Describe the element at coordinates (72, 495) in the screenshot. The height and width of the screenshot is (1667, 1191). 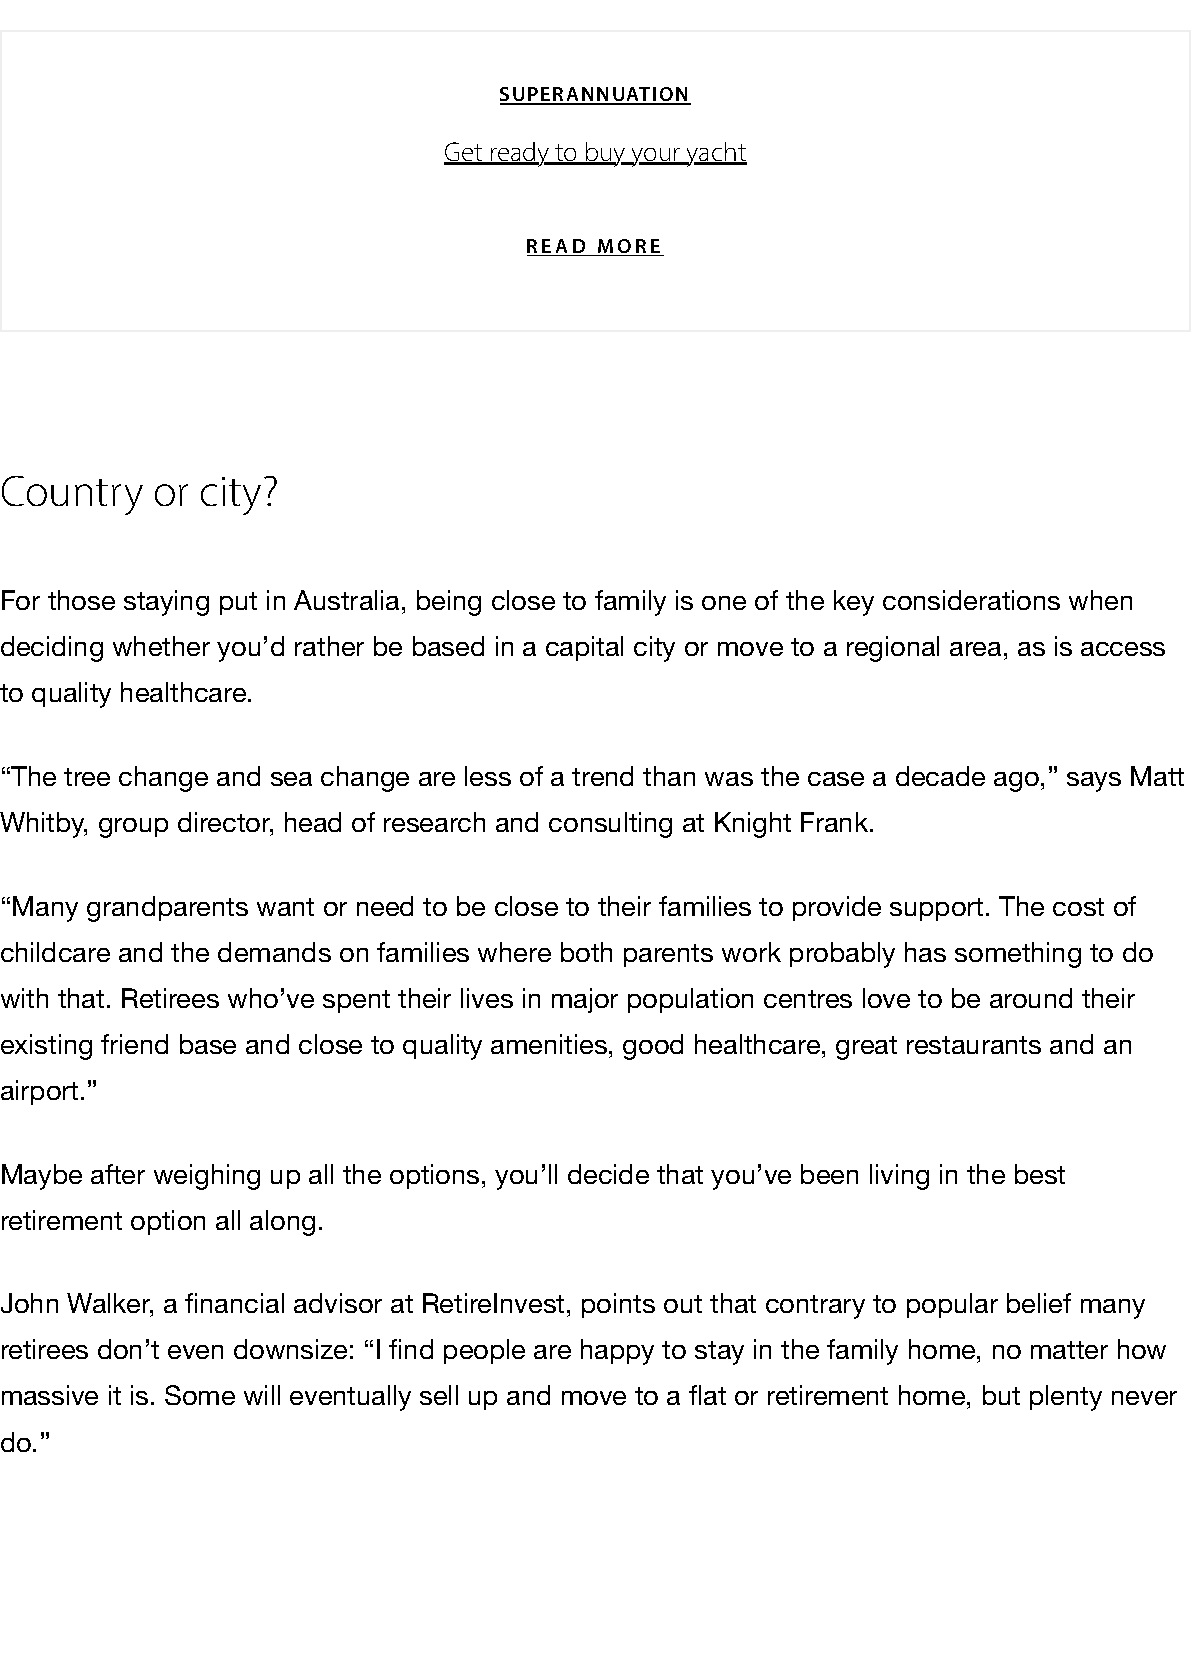
I see `Country` at that location.
